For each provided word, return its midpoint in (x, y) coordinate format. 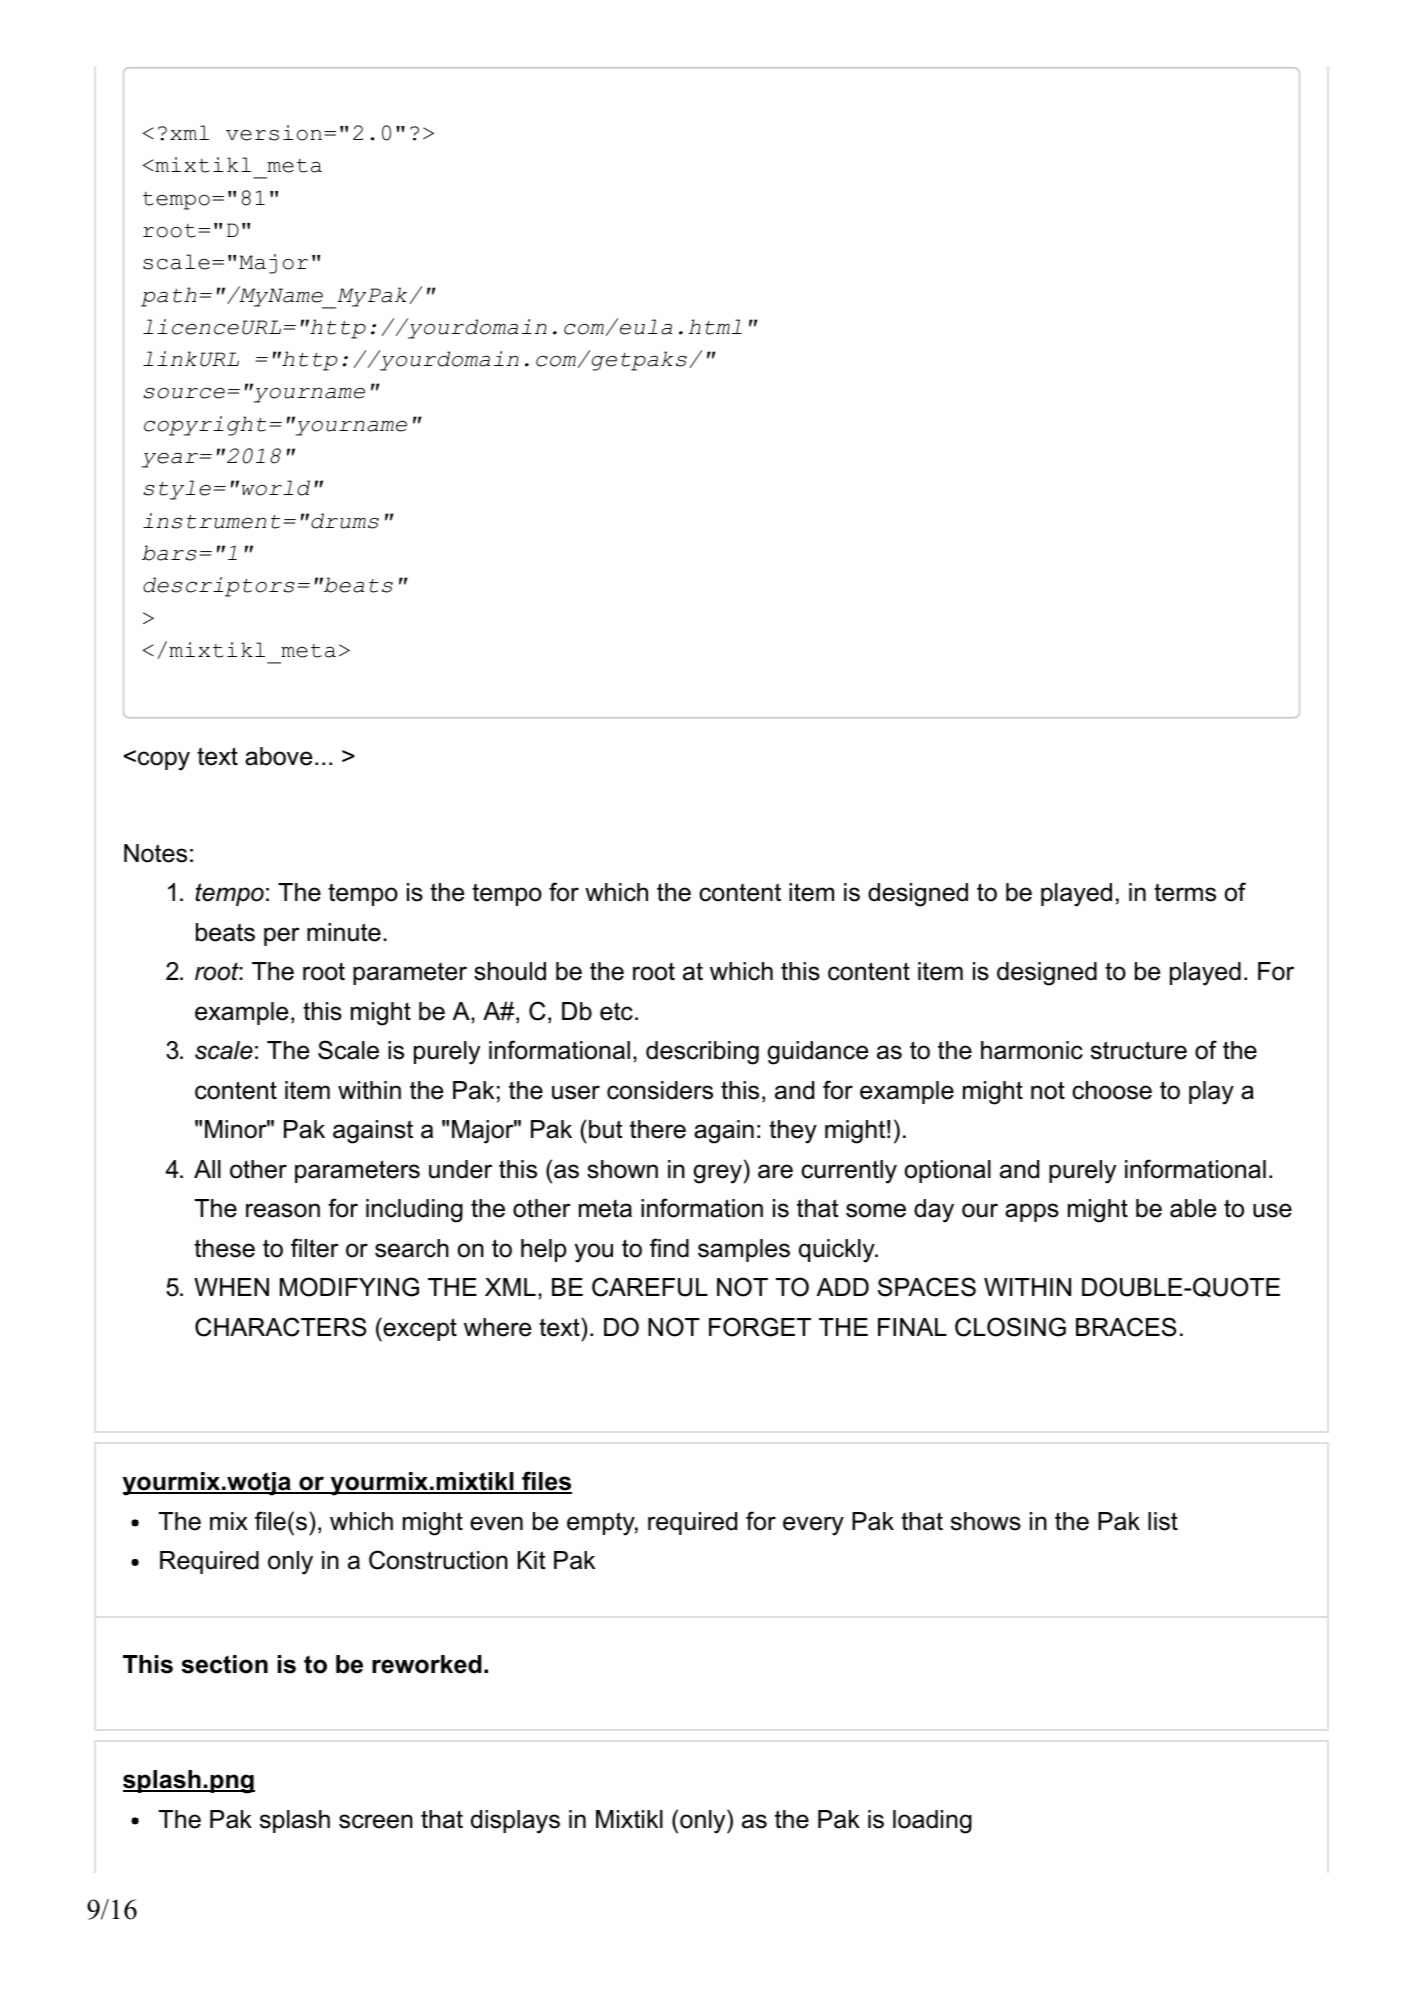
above (278, 756)
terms (1185, 892)
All (207, 1169)
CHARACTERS (280, 1327)
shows (986, 1521)
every (813, 1526)
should (510, 971)
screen (376, 1821)
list (1163, 1521)
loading (932, 1822)
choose (1112, 1090)
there (658, 1129)
